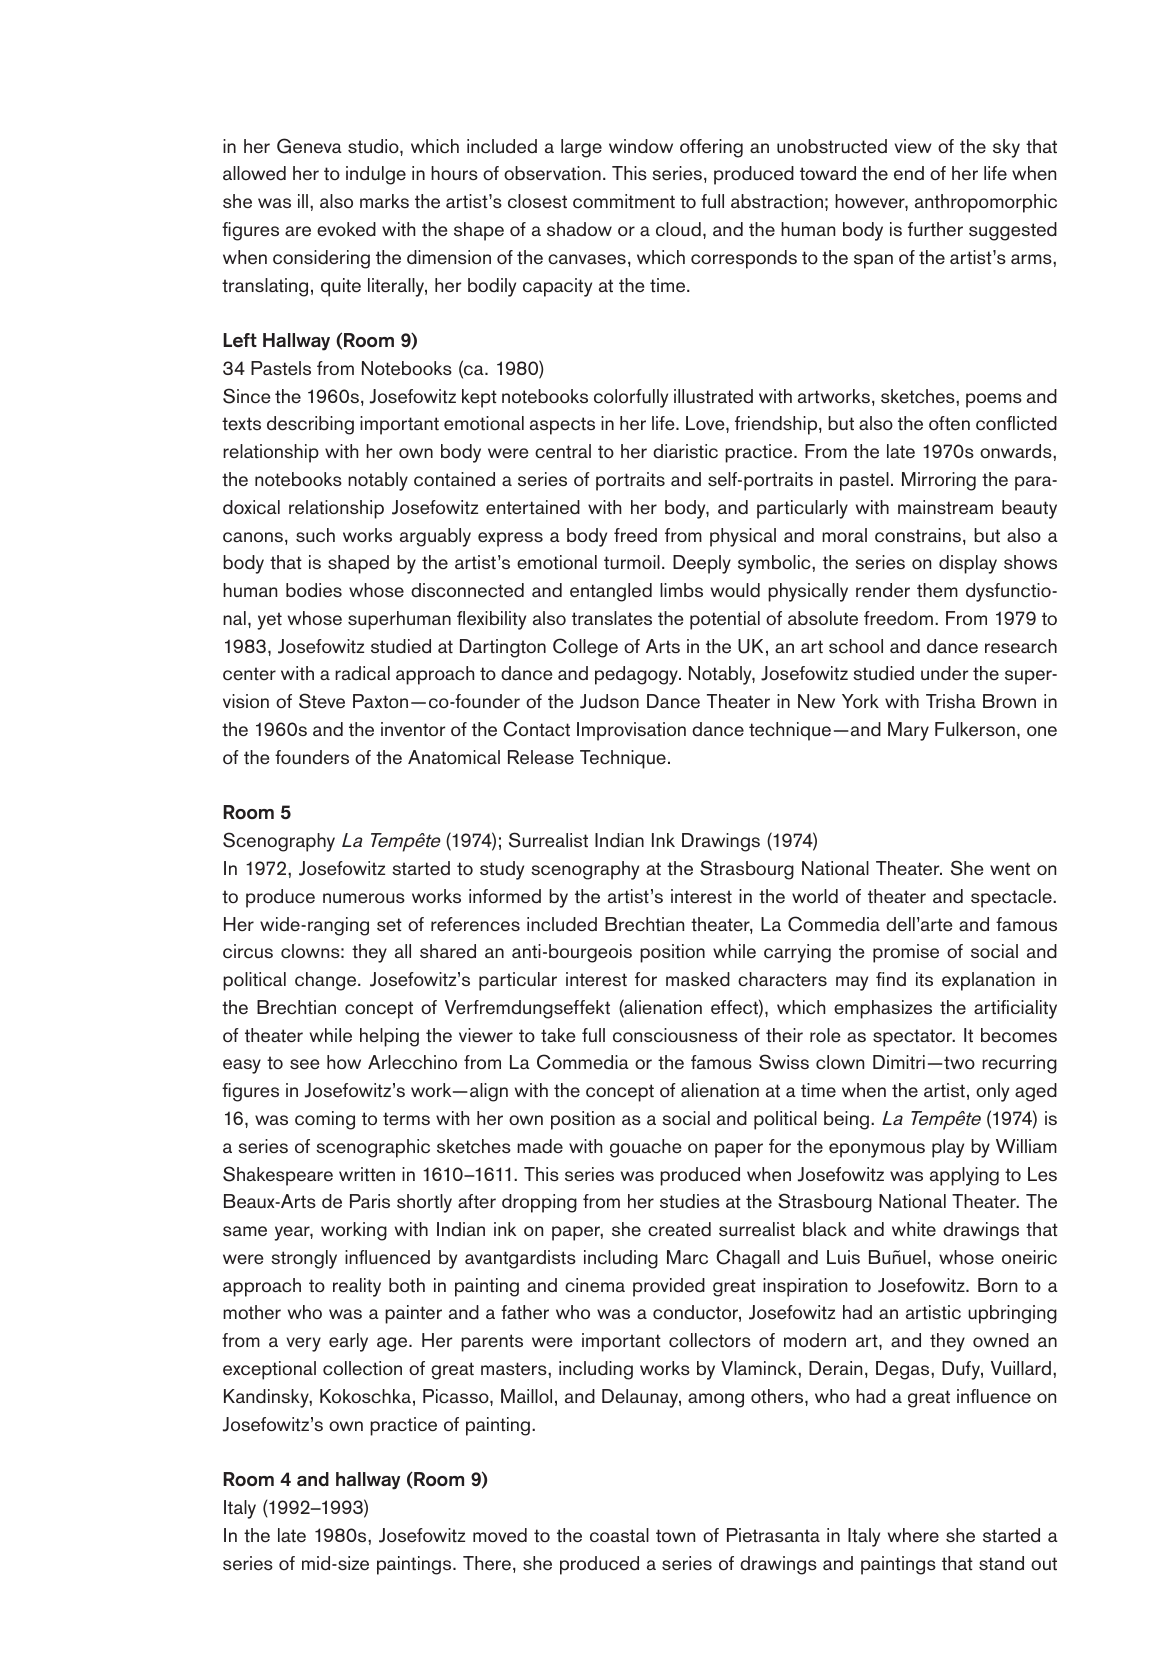  What do you see at coordinates (645, 1148) in the image?
I see `gouache` at bounding box center [645, 1148].
